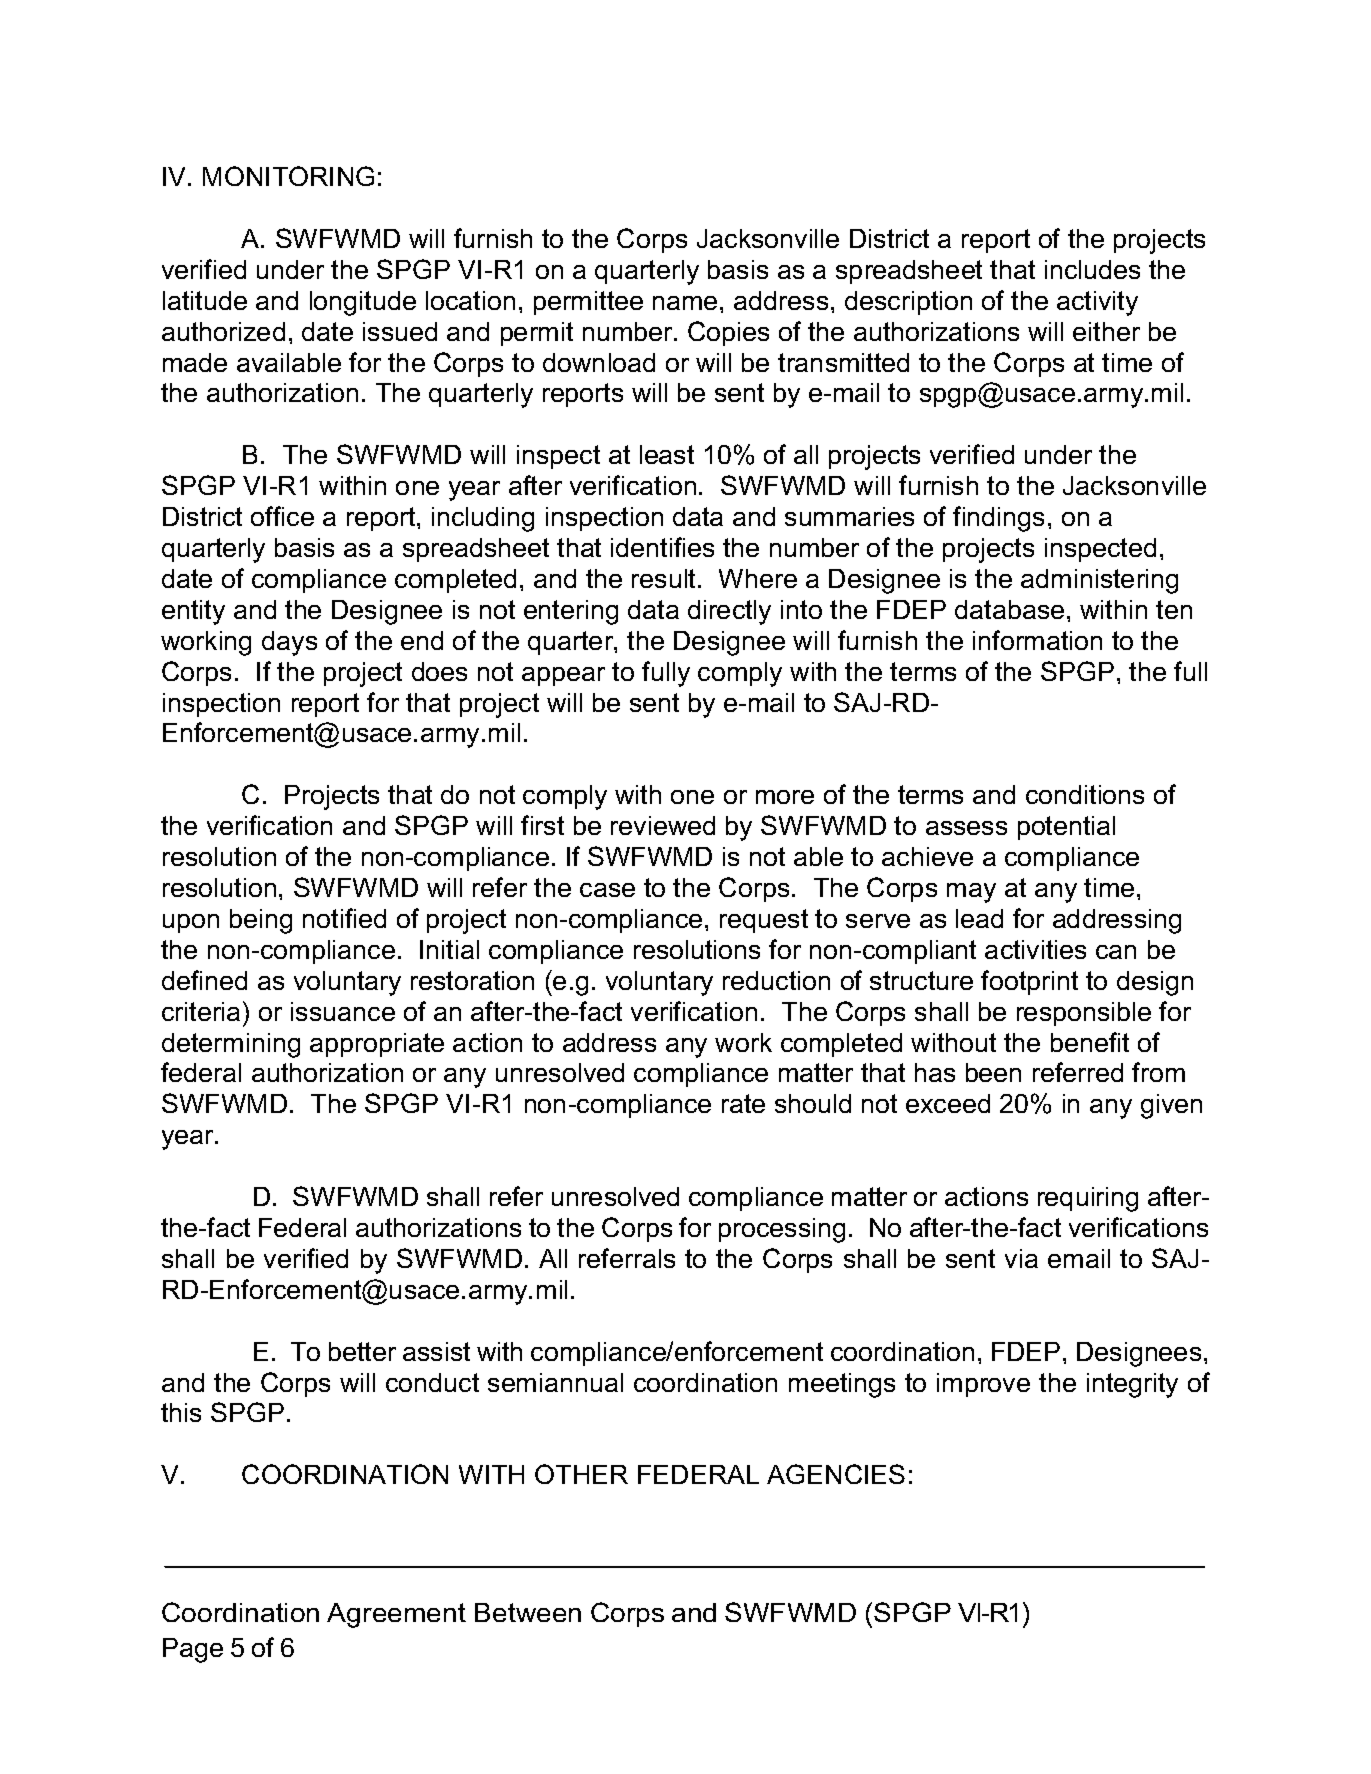 This screenshot has height=1774, width=1371. I want to click on name, so click(685, 303).
